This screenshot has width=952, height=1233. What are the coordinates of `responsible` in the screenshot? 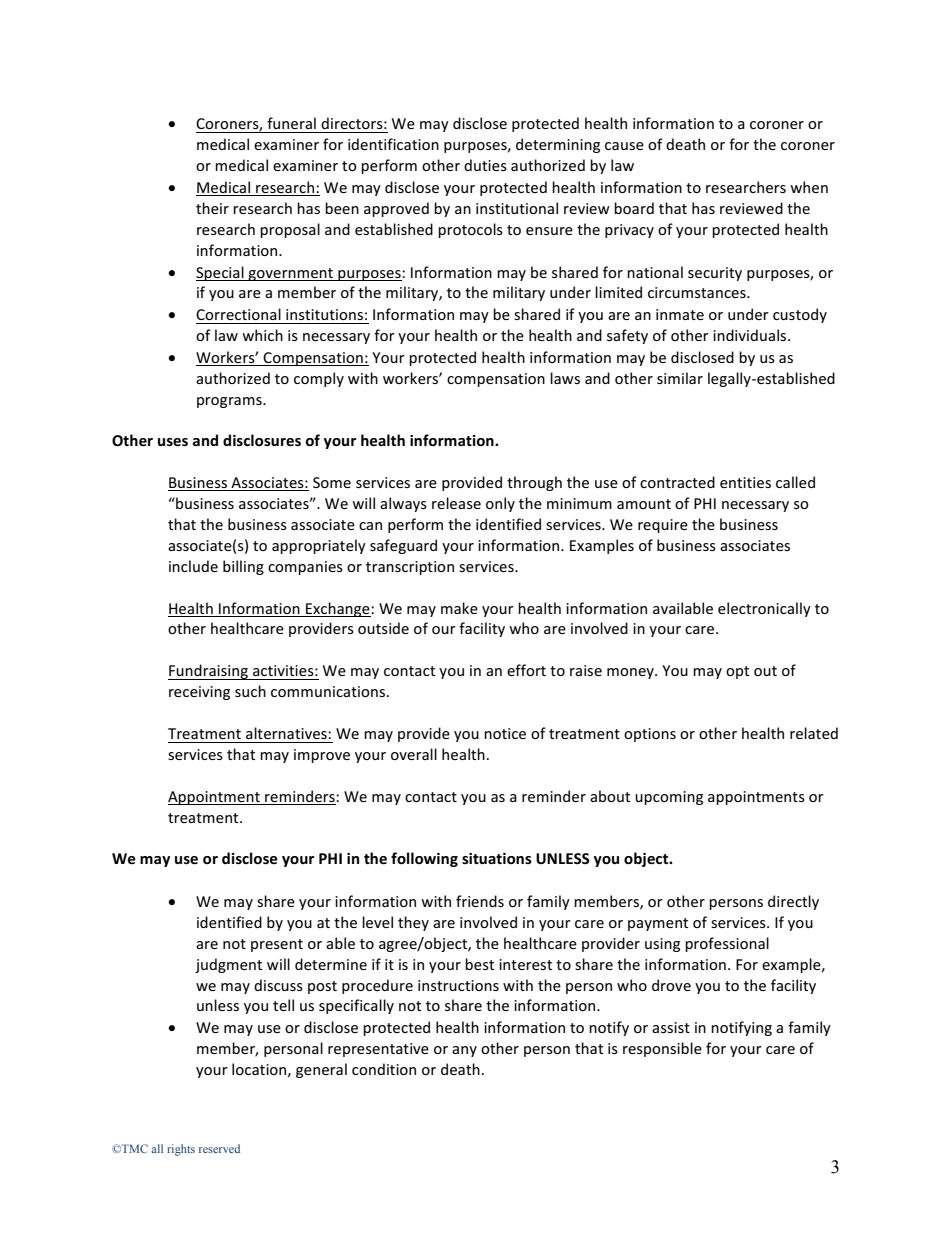 It's located at (662, 1049).
